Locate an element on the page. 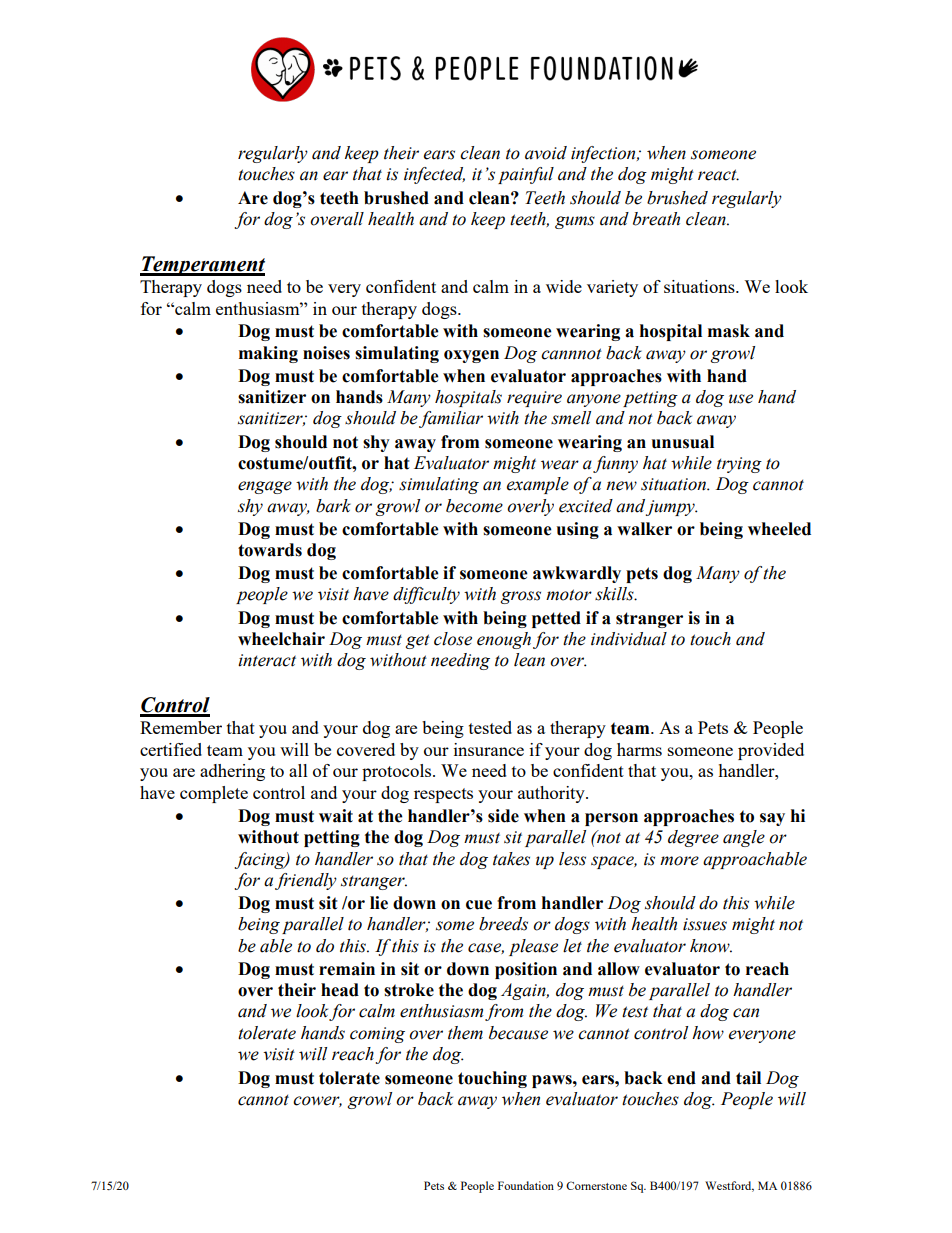 Image resolution: width=952 pixels, height=1233 pixels. side is located at coordinates (503, 816).
